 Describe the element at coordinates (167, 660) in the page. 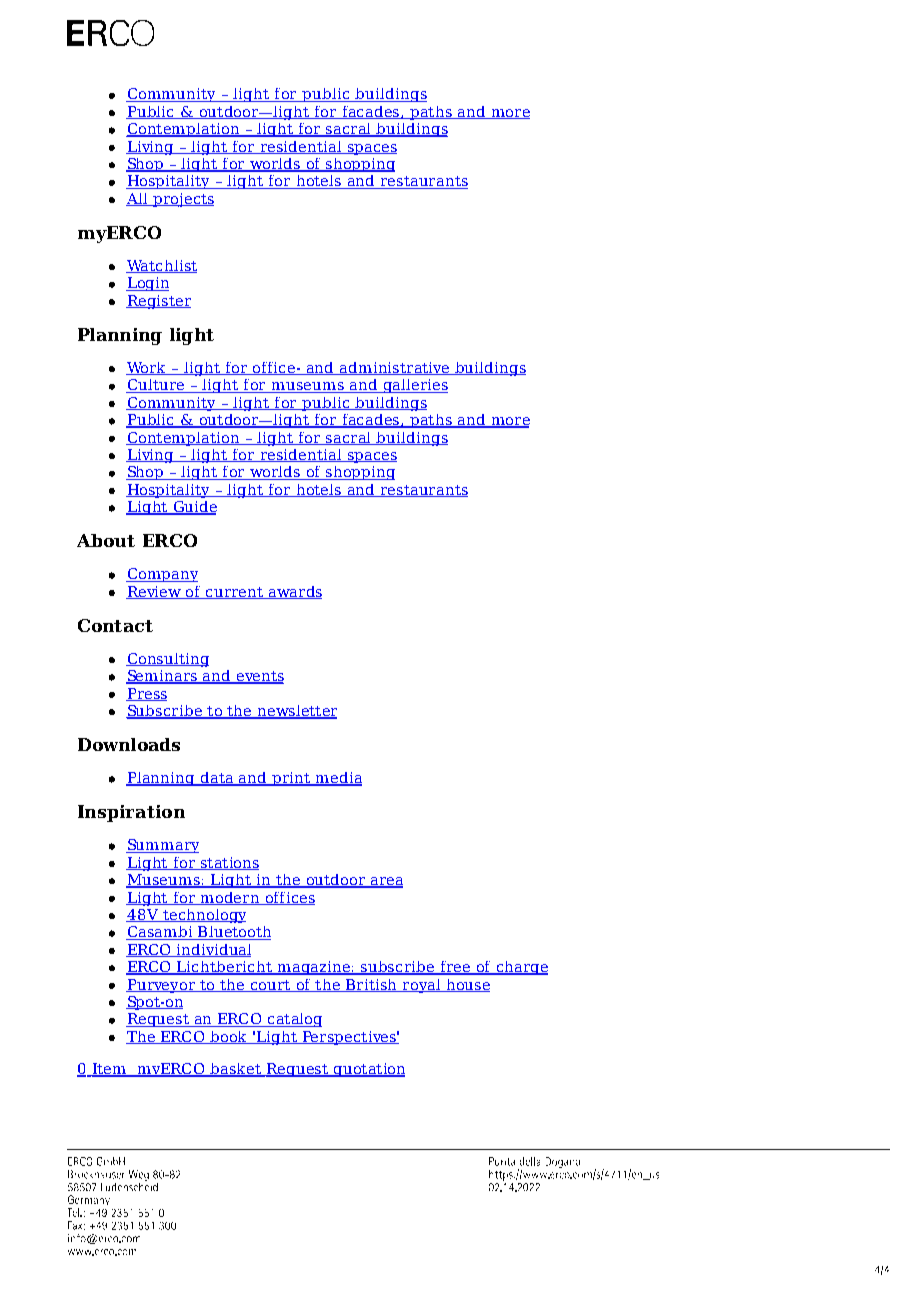

I see `Consulting` at that location.
